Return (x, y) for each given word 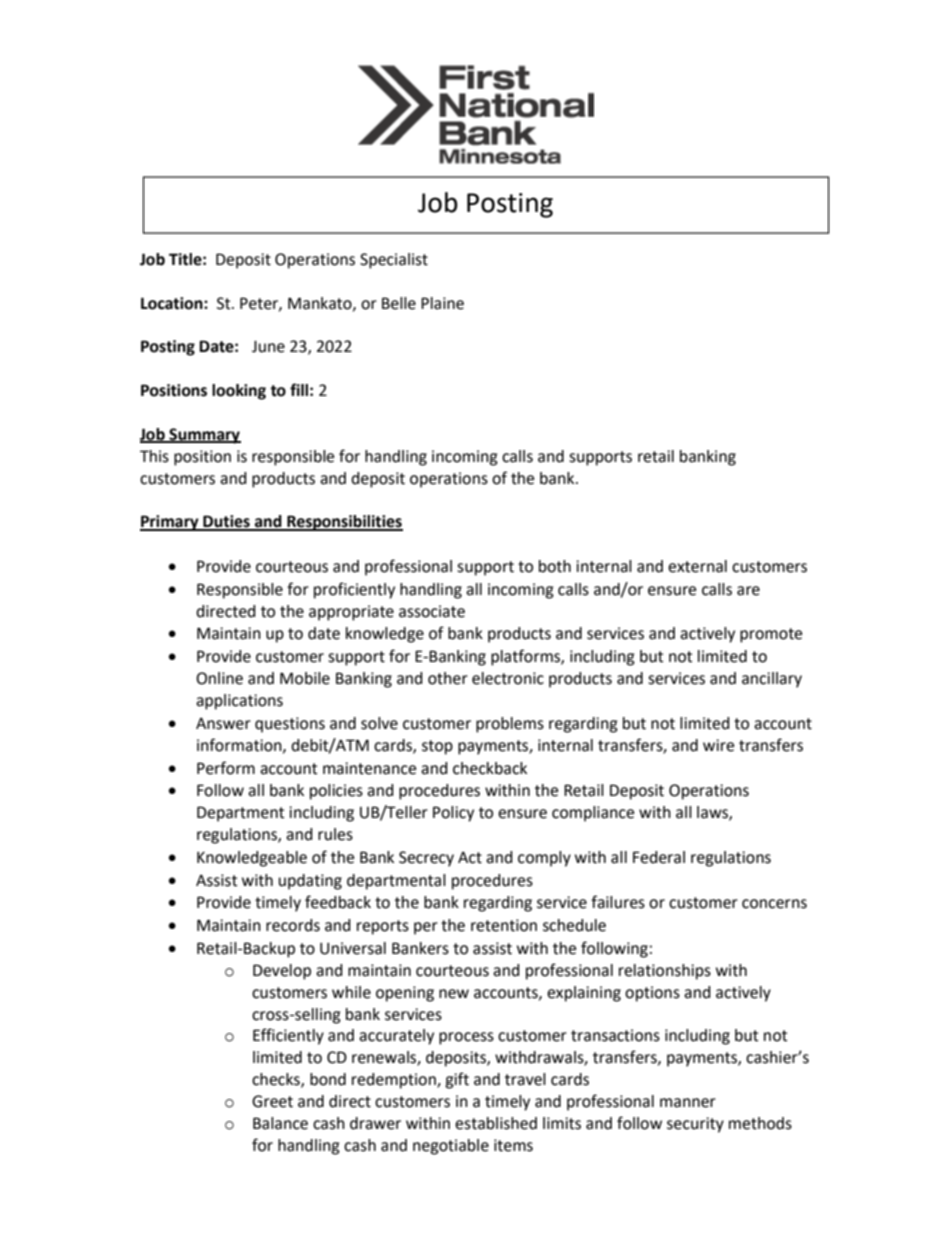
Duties (226, 522)
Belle (399, 303)
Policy (453, 814)
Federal (659, 857)
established (496, 1123)
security (695, 1125)
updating (310, 882)
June (268, 347)
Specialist (394, 261)
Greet (272, 1101)
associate (432, 611)
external (697, 566)
